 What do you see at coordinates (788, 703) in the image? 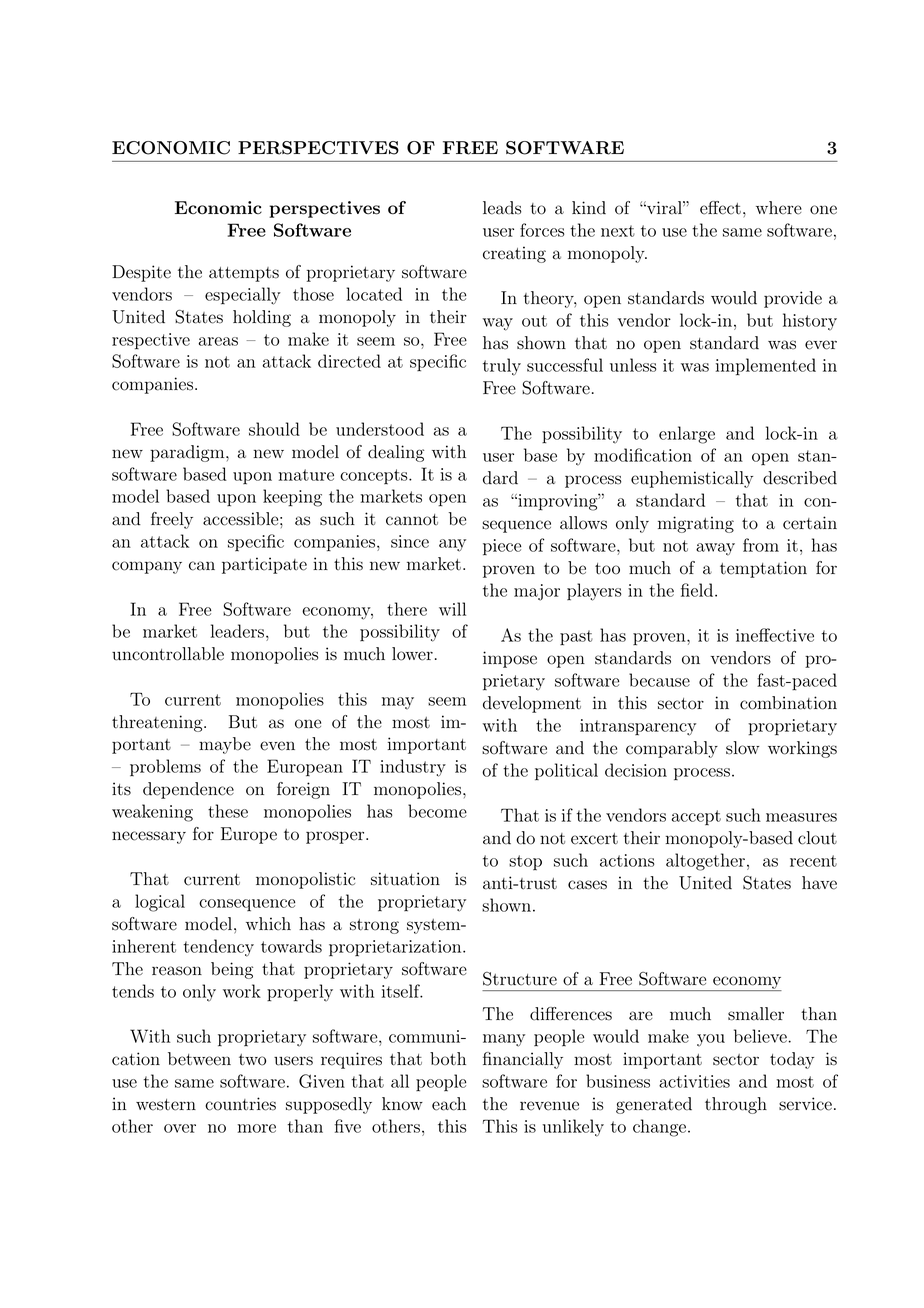
I see `combination` at bounding box center [788, 703].
